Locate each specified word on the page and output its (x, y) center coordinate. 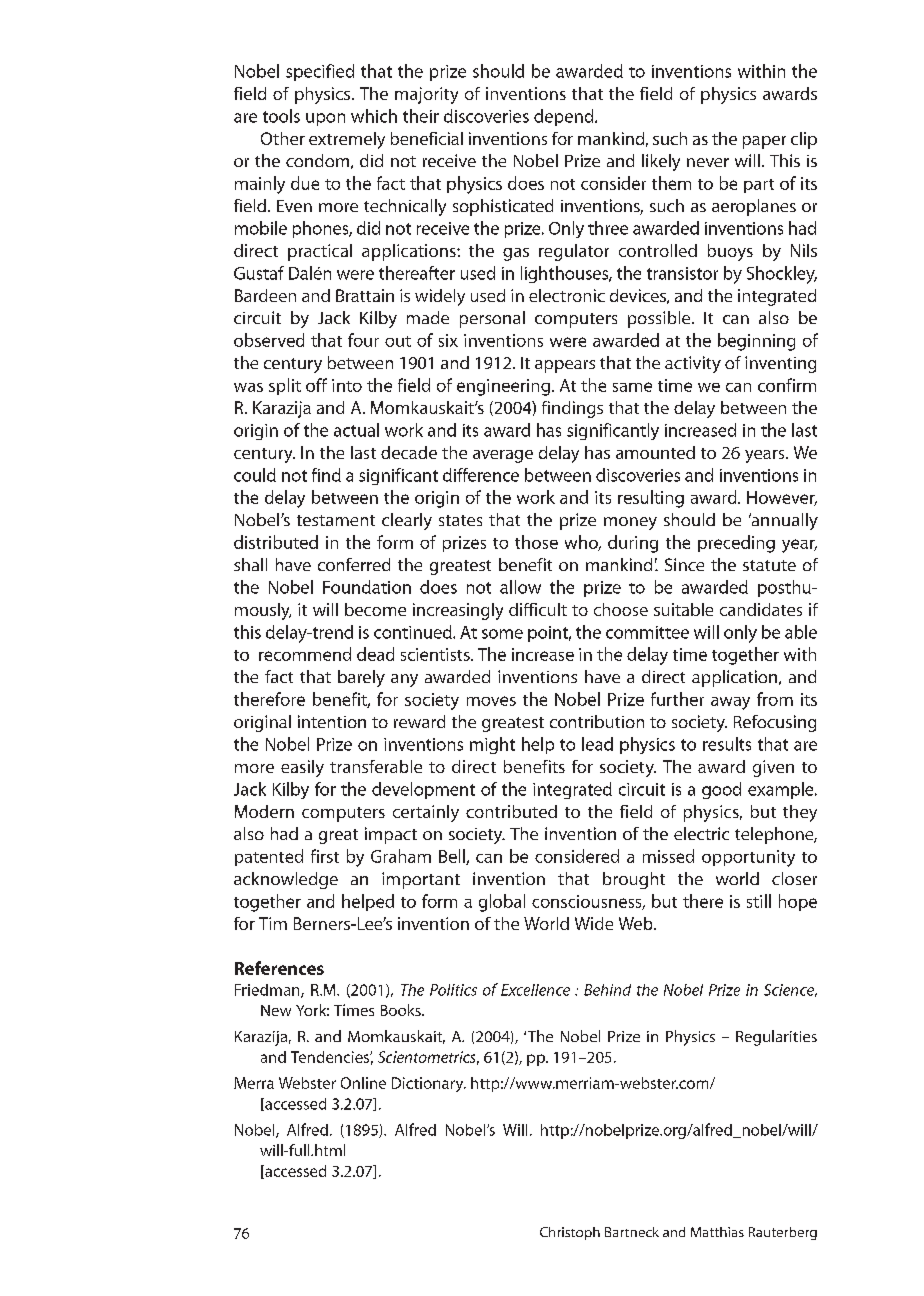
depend (565, 117)
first (325, 856)
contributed (511, 811)
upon (325, 119)
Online (363, 1083)
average (503, 456)
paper (764, 142)
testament (336, 520)
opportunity (748, 858)
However (782, 498)
